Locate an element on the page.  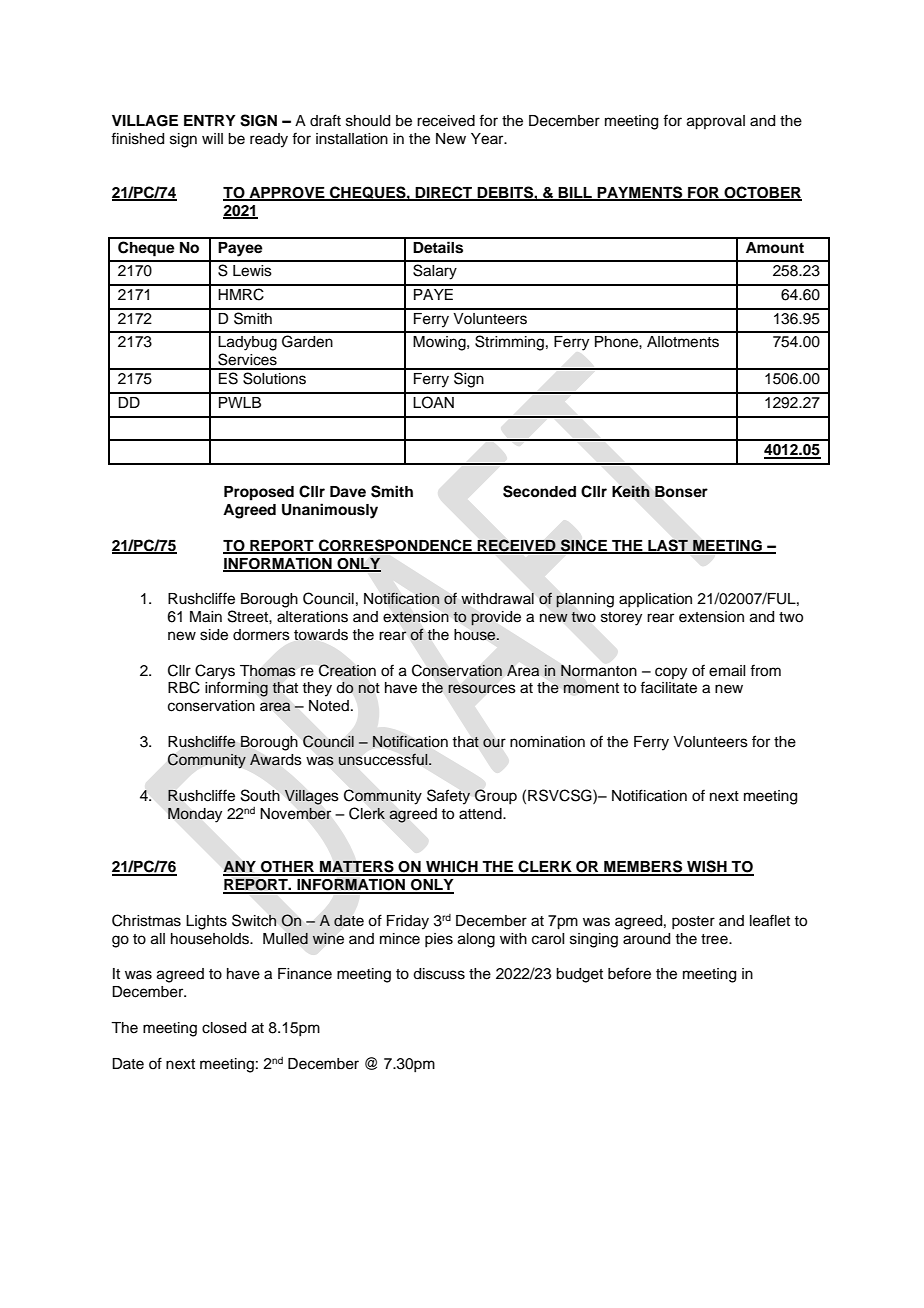
approval is located at coordinates (716, 122).
